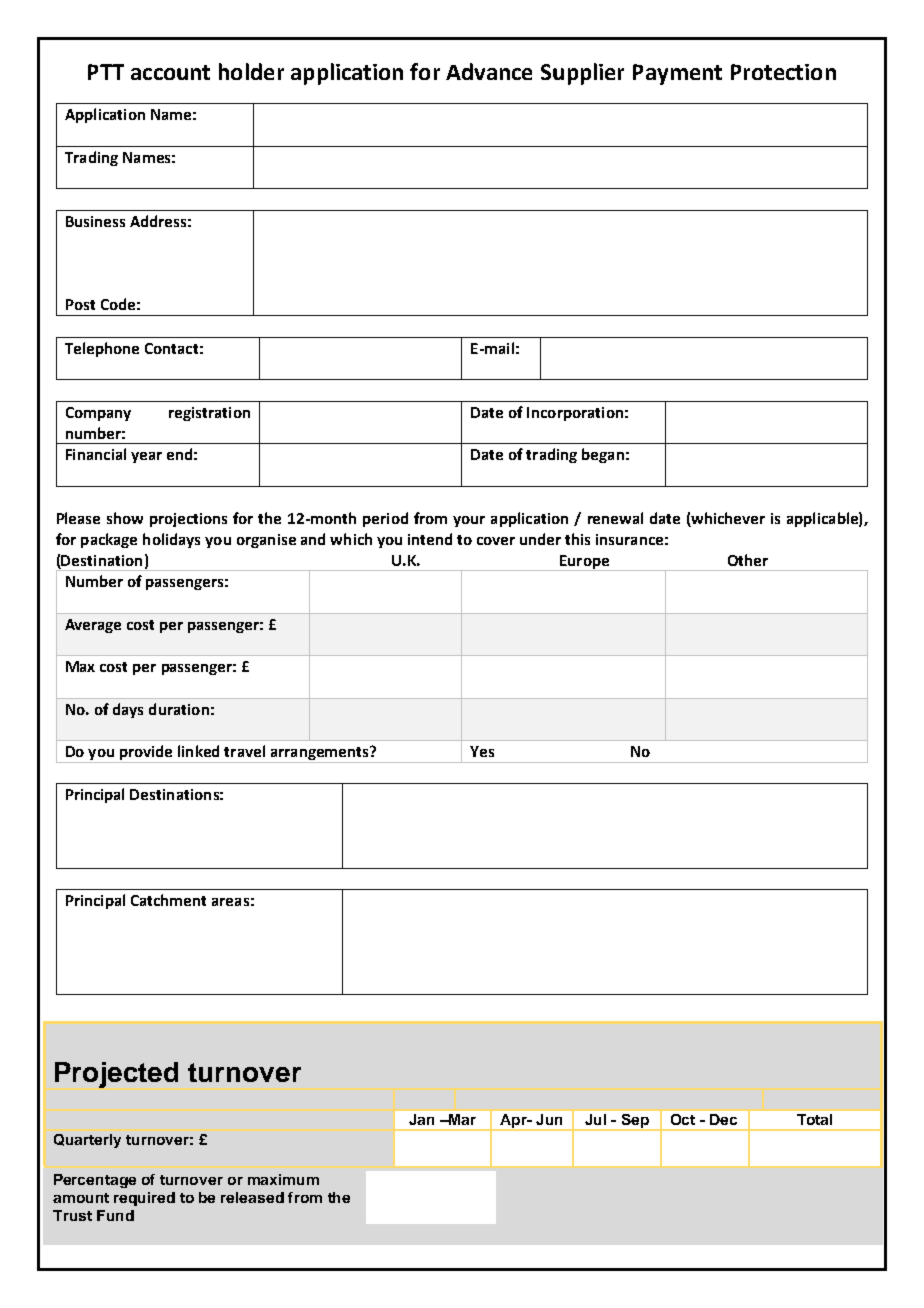  What do you see at coordinates (144, 1199) in the page?
I see `required` at bounding box center [144, 1199].
